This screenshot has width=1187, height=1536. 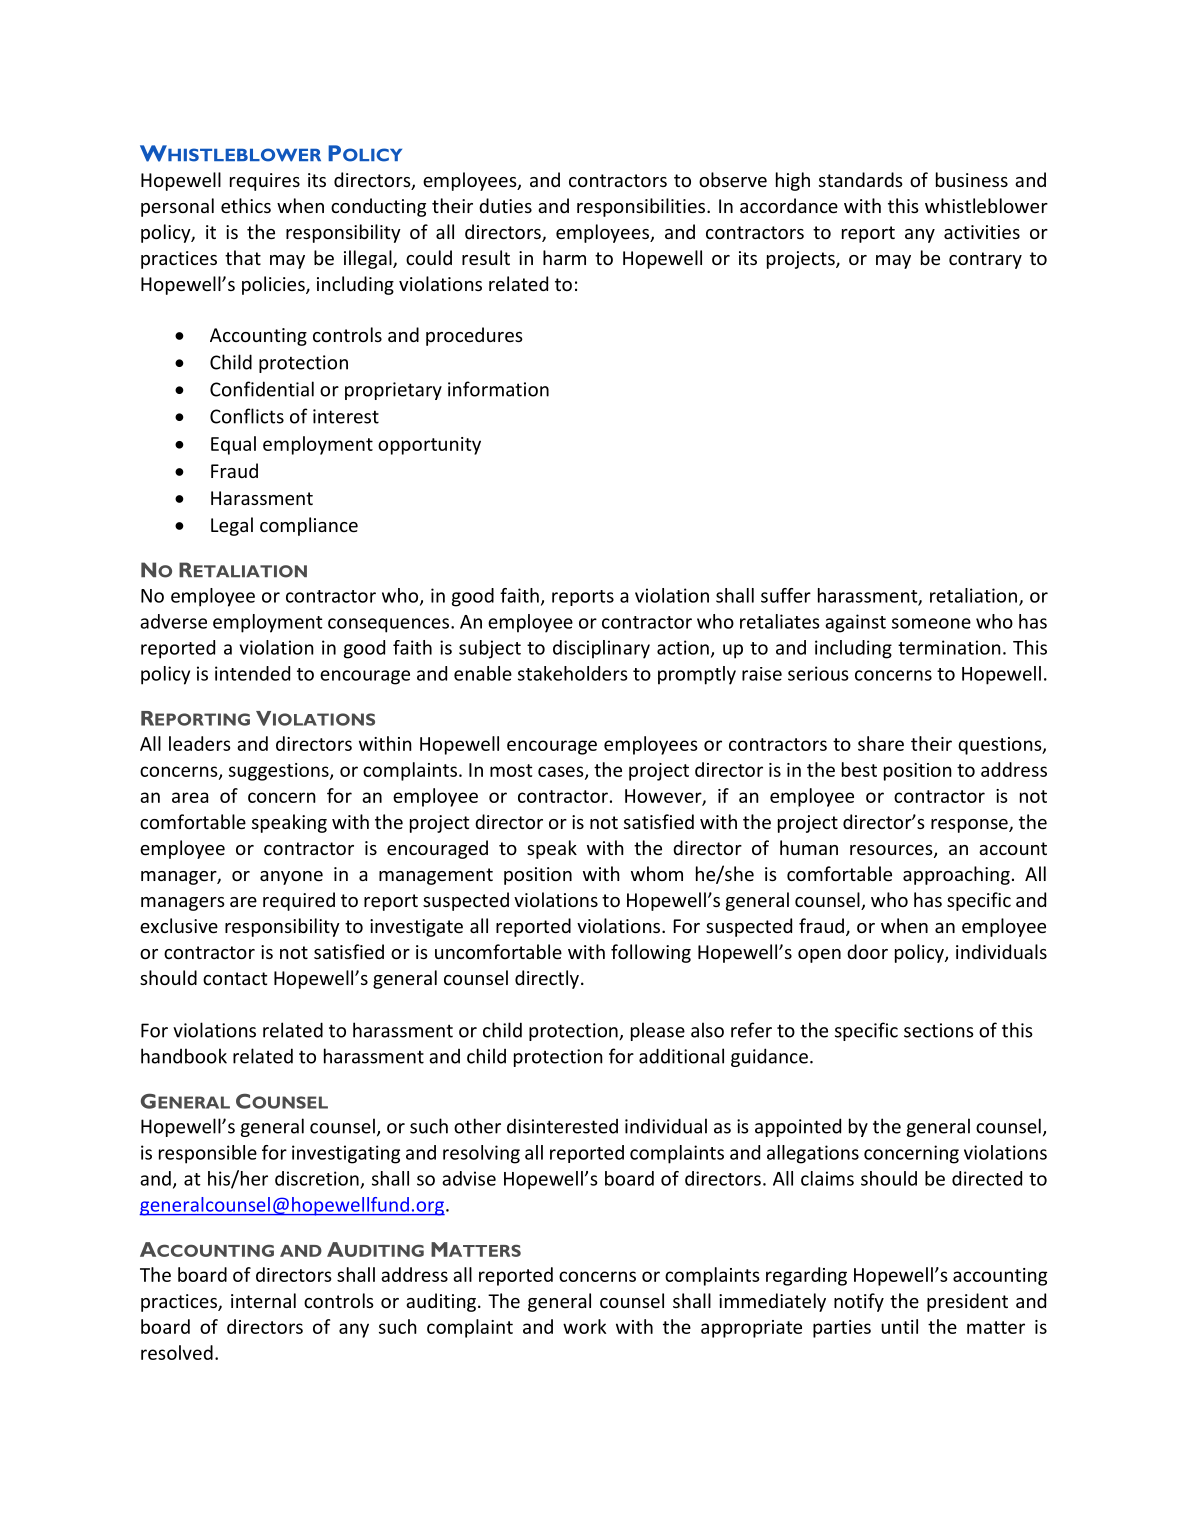 I want to click on termination, so click(x=949, y=647).
